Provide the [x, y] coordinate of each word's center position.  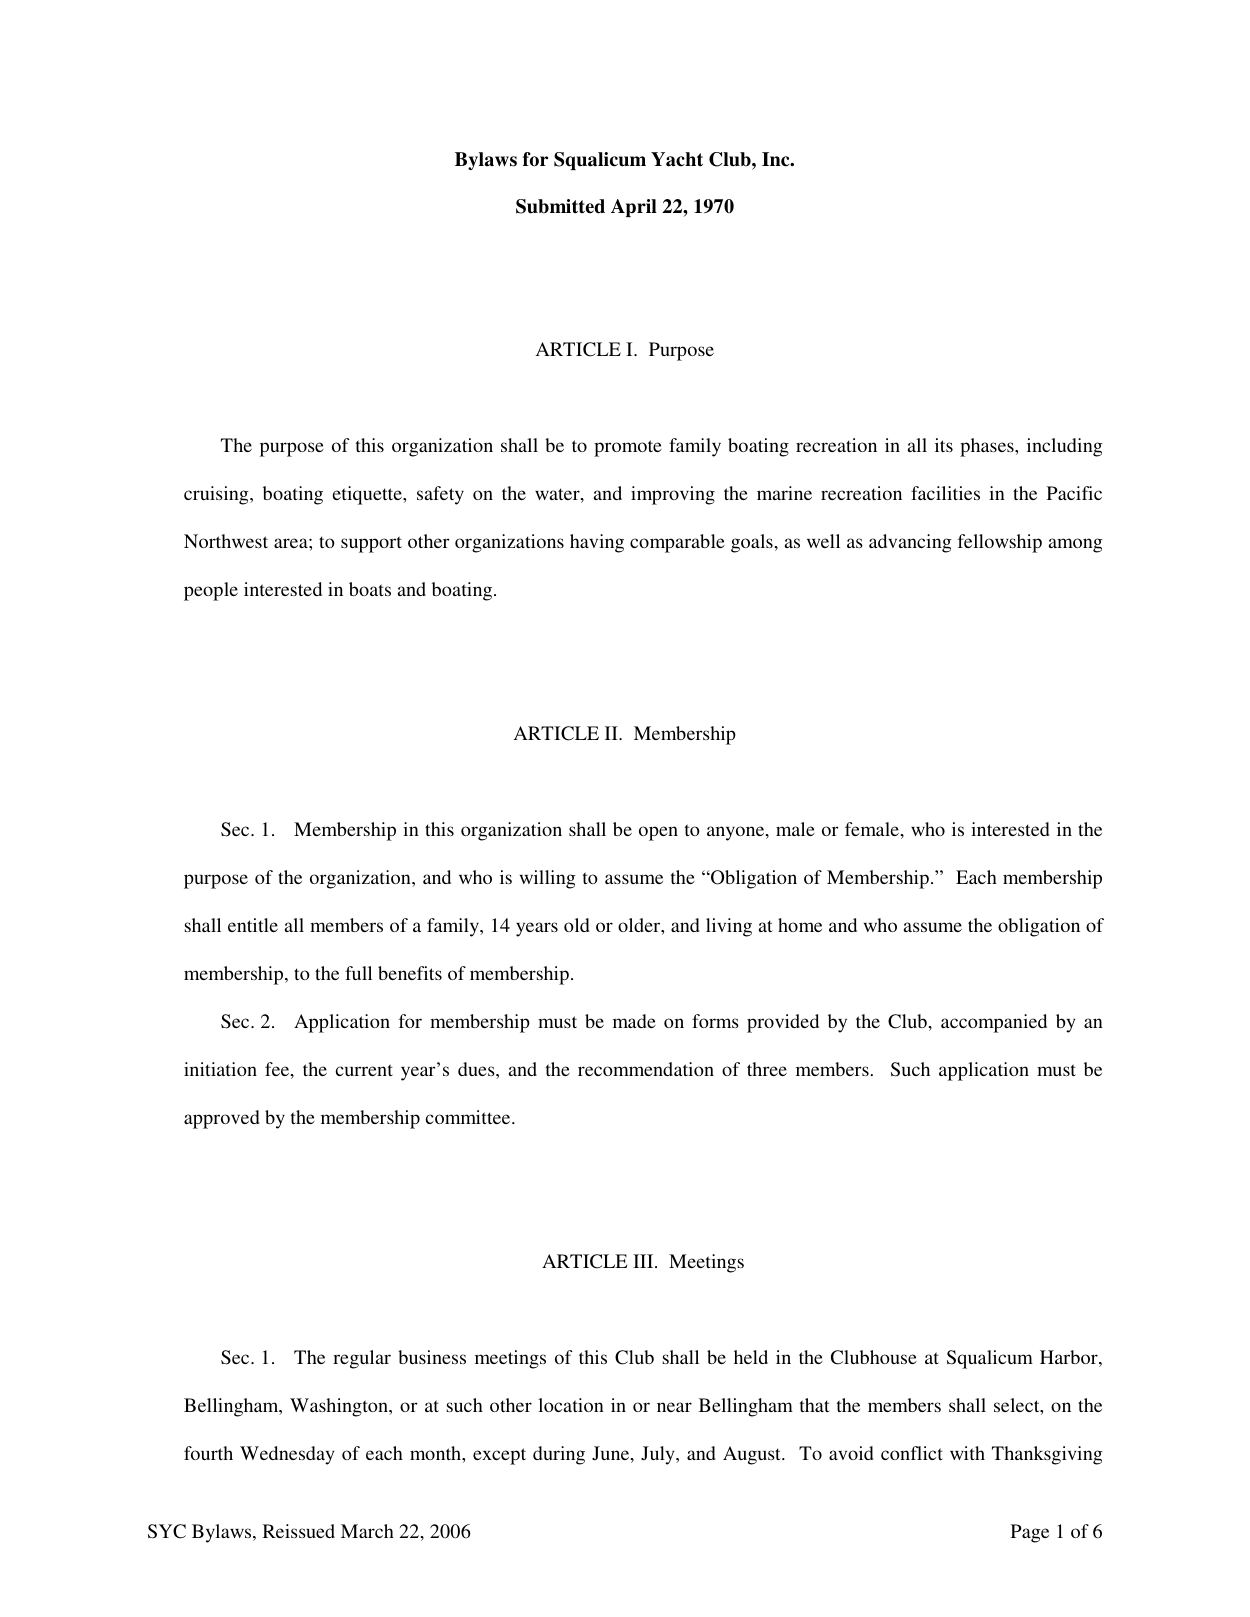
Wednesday [287, 1455]
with [967, 1453]
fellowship [1000, 543]
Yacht [677, 159]
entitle [253, 925]
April [634, 208]
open [658, 833]
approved [222, 1119]
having [597, 543]
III [644, 1261]
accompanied [994, 1023]
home [800, 925]
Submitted [560, 206]
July [659, 1455]
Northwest [226, 541]
